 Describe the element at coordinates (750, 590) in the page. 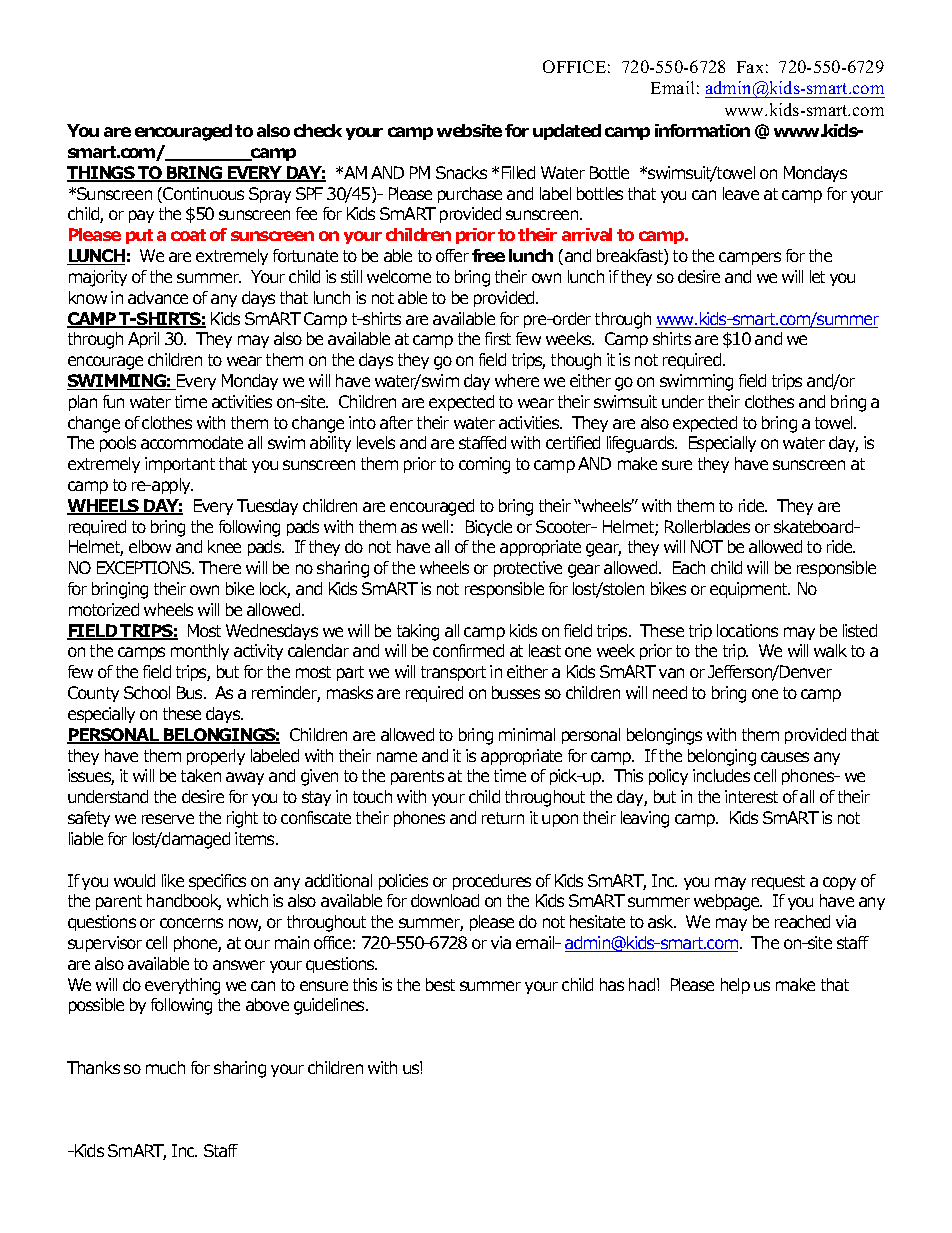

I see `equipment` at that location.
